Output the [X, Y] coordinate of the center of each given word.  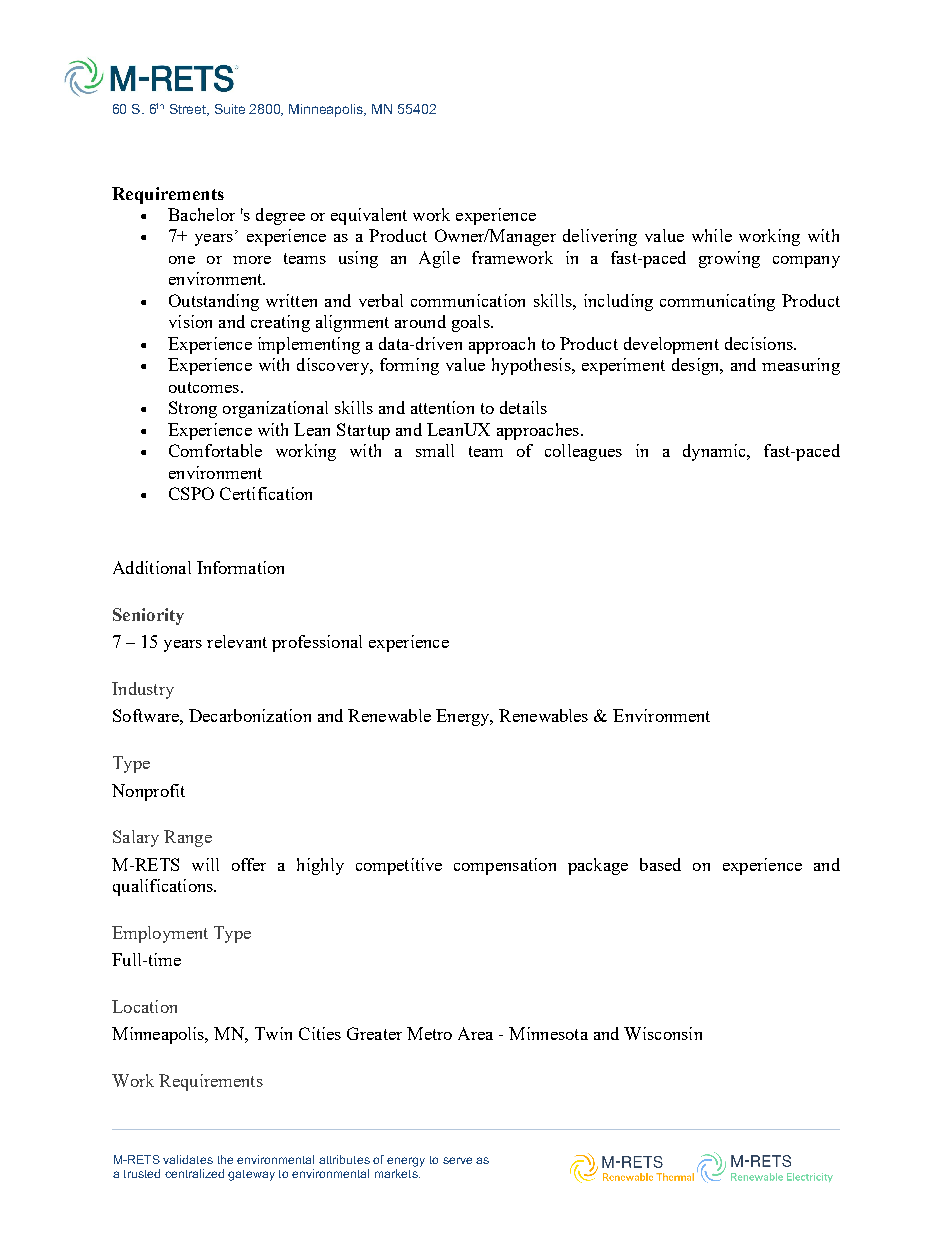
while [712, 235]
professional [317, 643]
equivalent [369, 216]
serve [457, 1160]
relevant [237, 641]
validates [188, 1159]
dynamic [715, 452]
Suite [230, 109]
